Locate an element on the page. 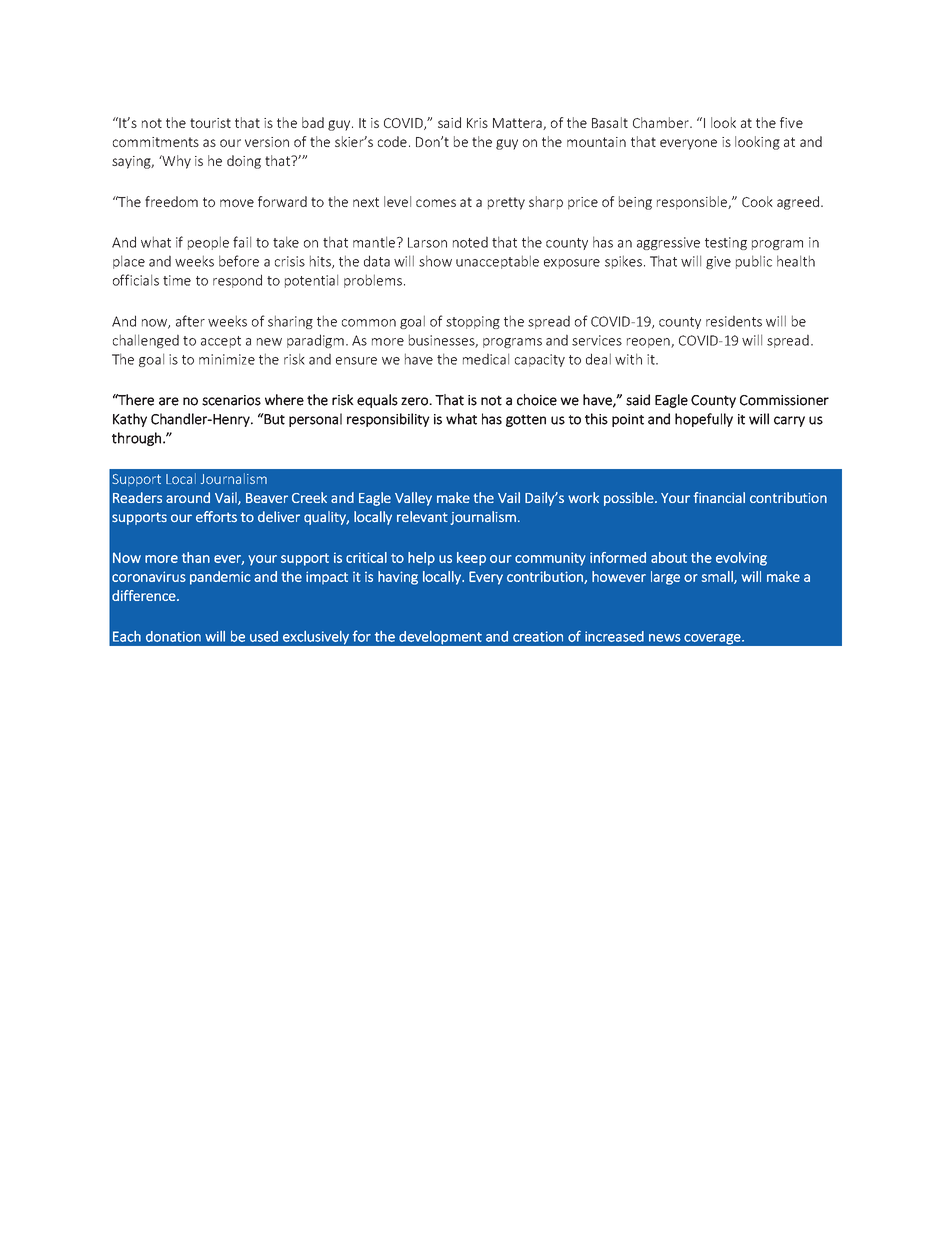  Commissioner is located at coordinates (784, 400).
